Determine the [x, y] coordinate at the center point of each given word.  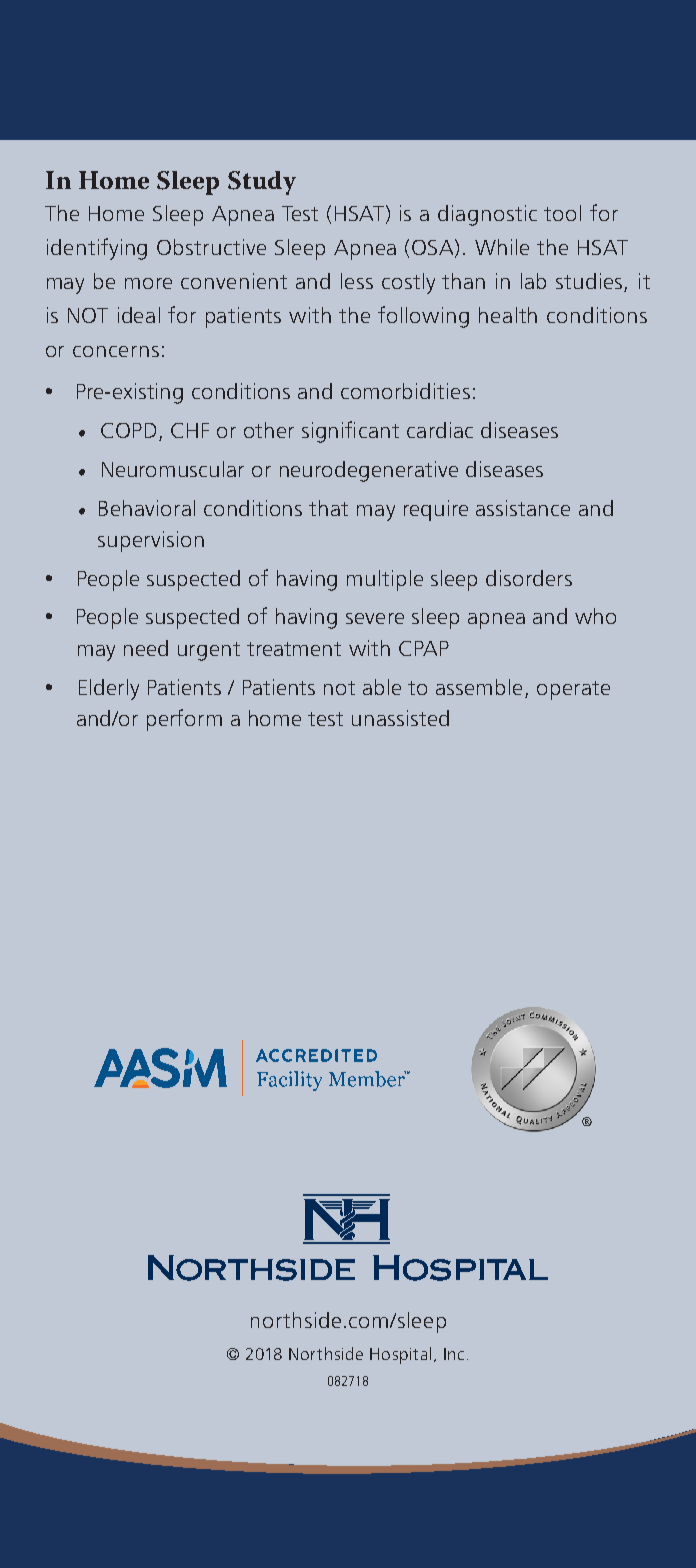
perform [184, 720]
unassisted [400, 718]
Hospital [400, 1355]
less [357, 281]
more [148, 283]
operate [573, 690]
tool [562, 213]
